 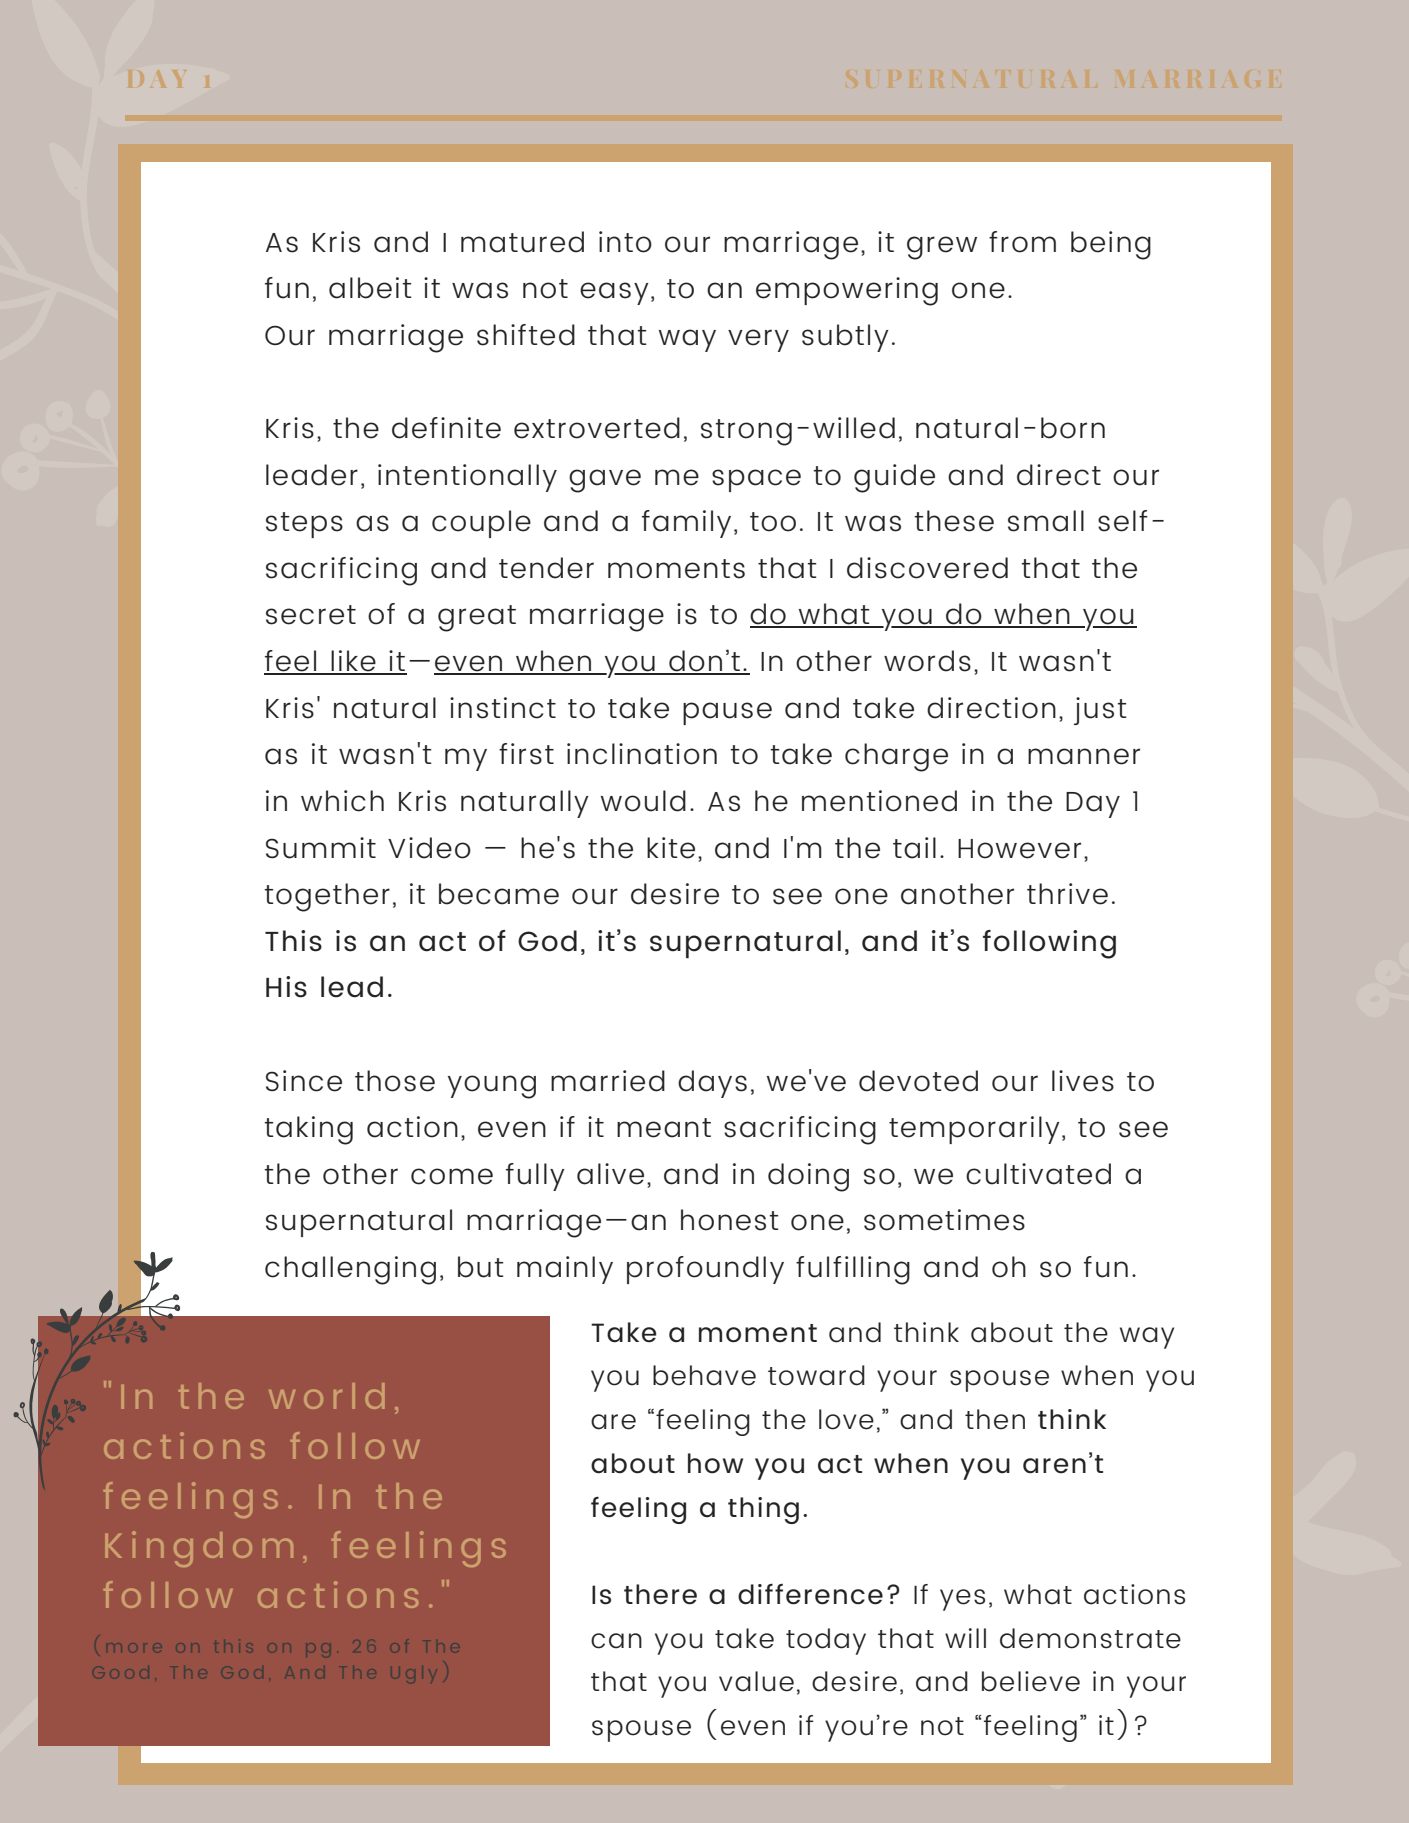 I want to click on very, so click(x=758, y=340).
